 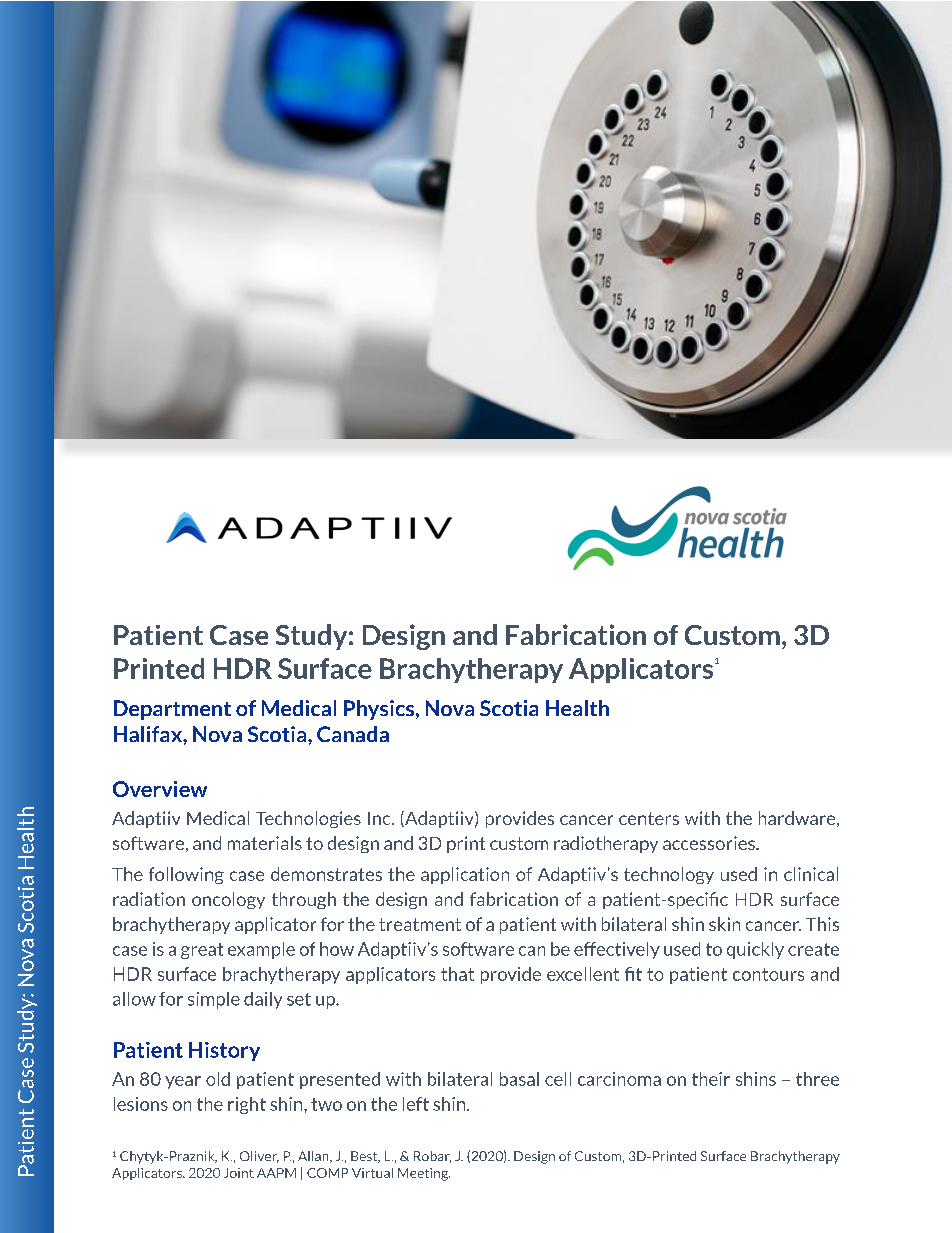 What do you see at coordinates (380, 818) in the document?
I see `Inc` at bounding box center [380, 818].
